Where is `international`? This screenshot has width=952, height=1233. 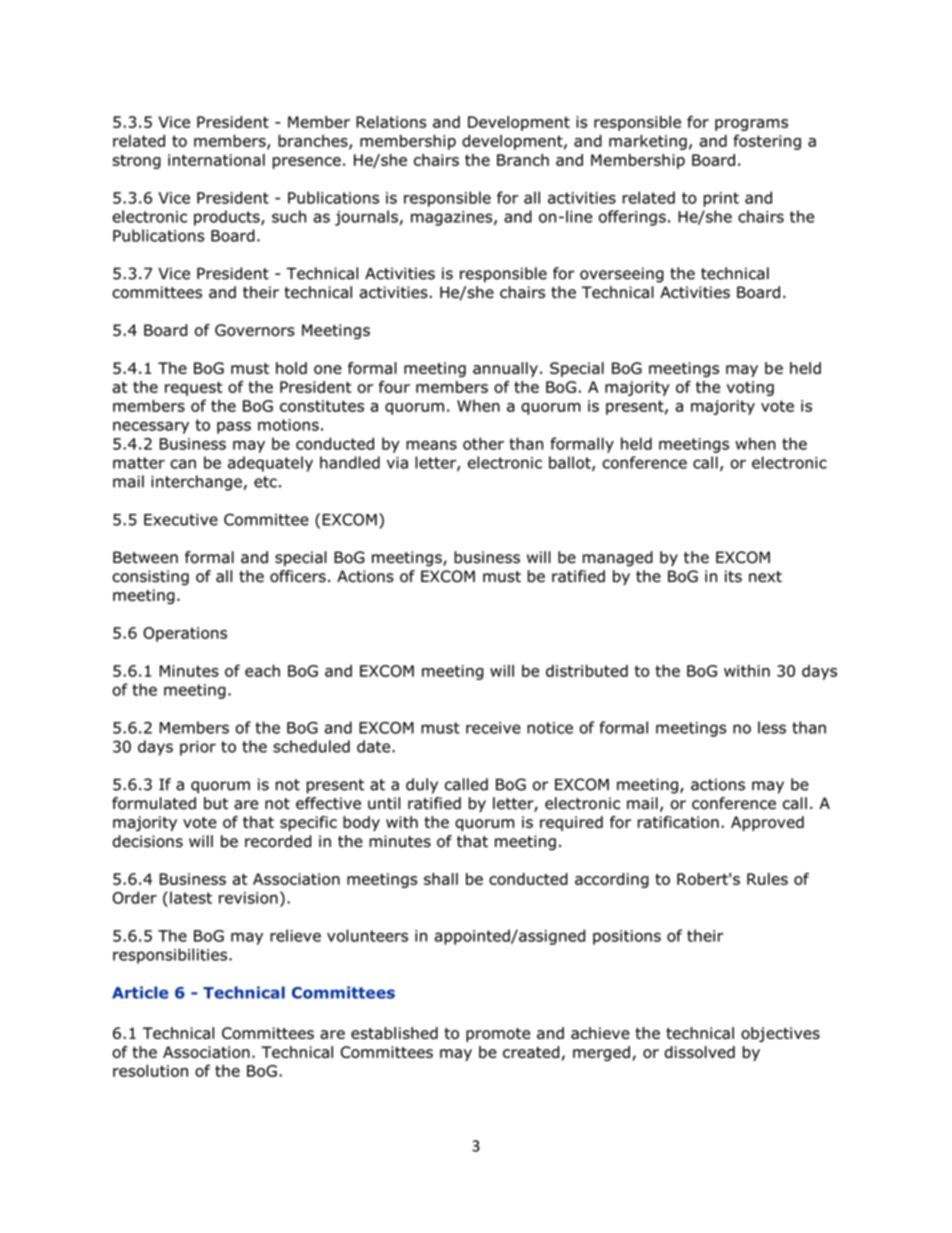
international is located at coordinates (216, 160).
